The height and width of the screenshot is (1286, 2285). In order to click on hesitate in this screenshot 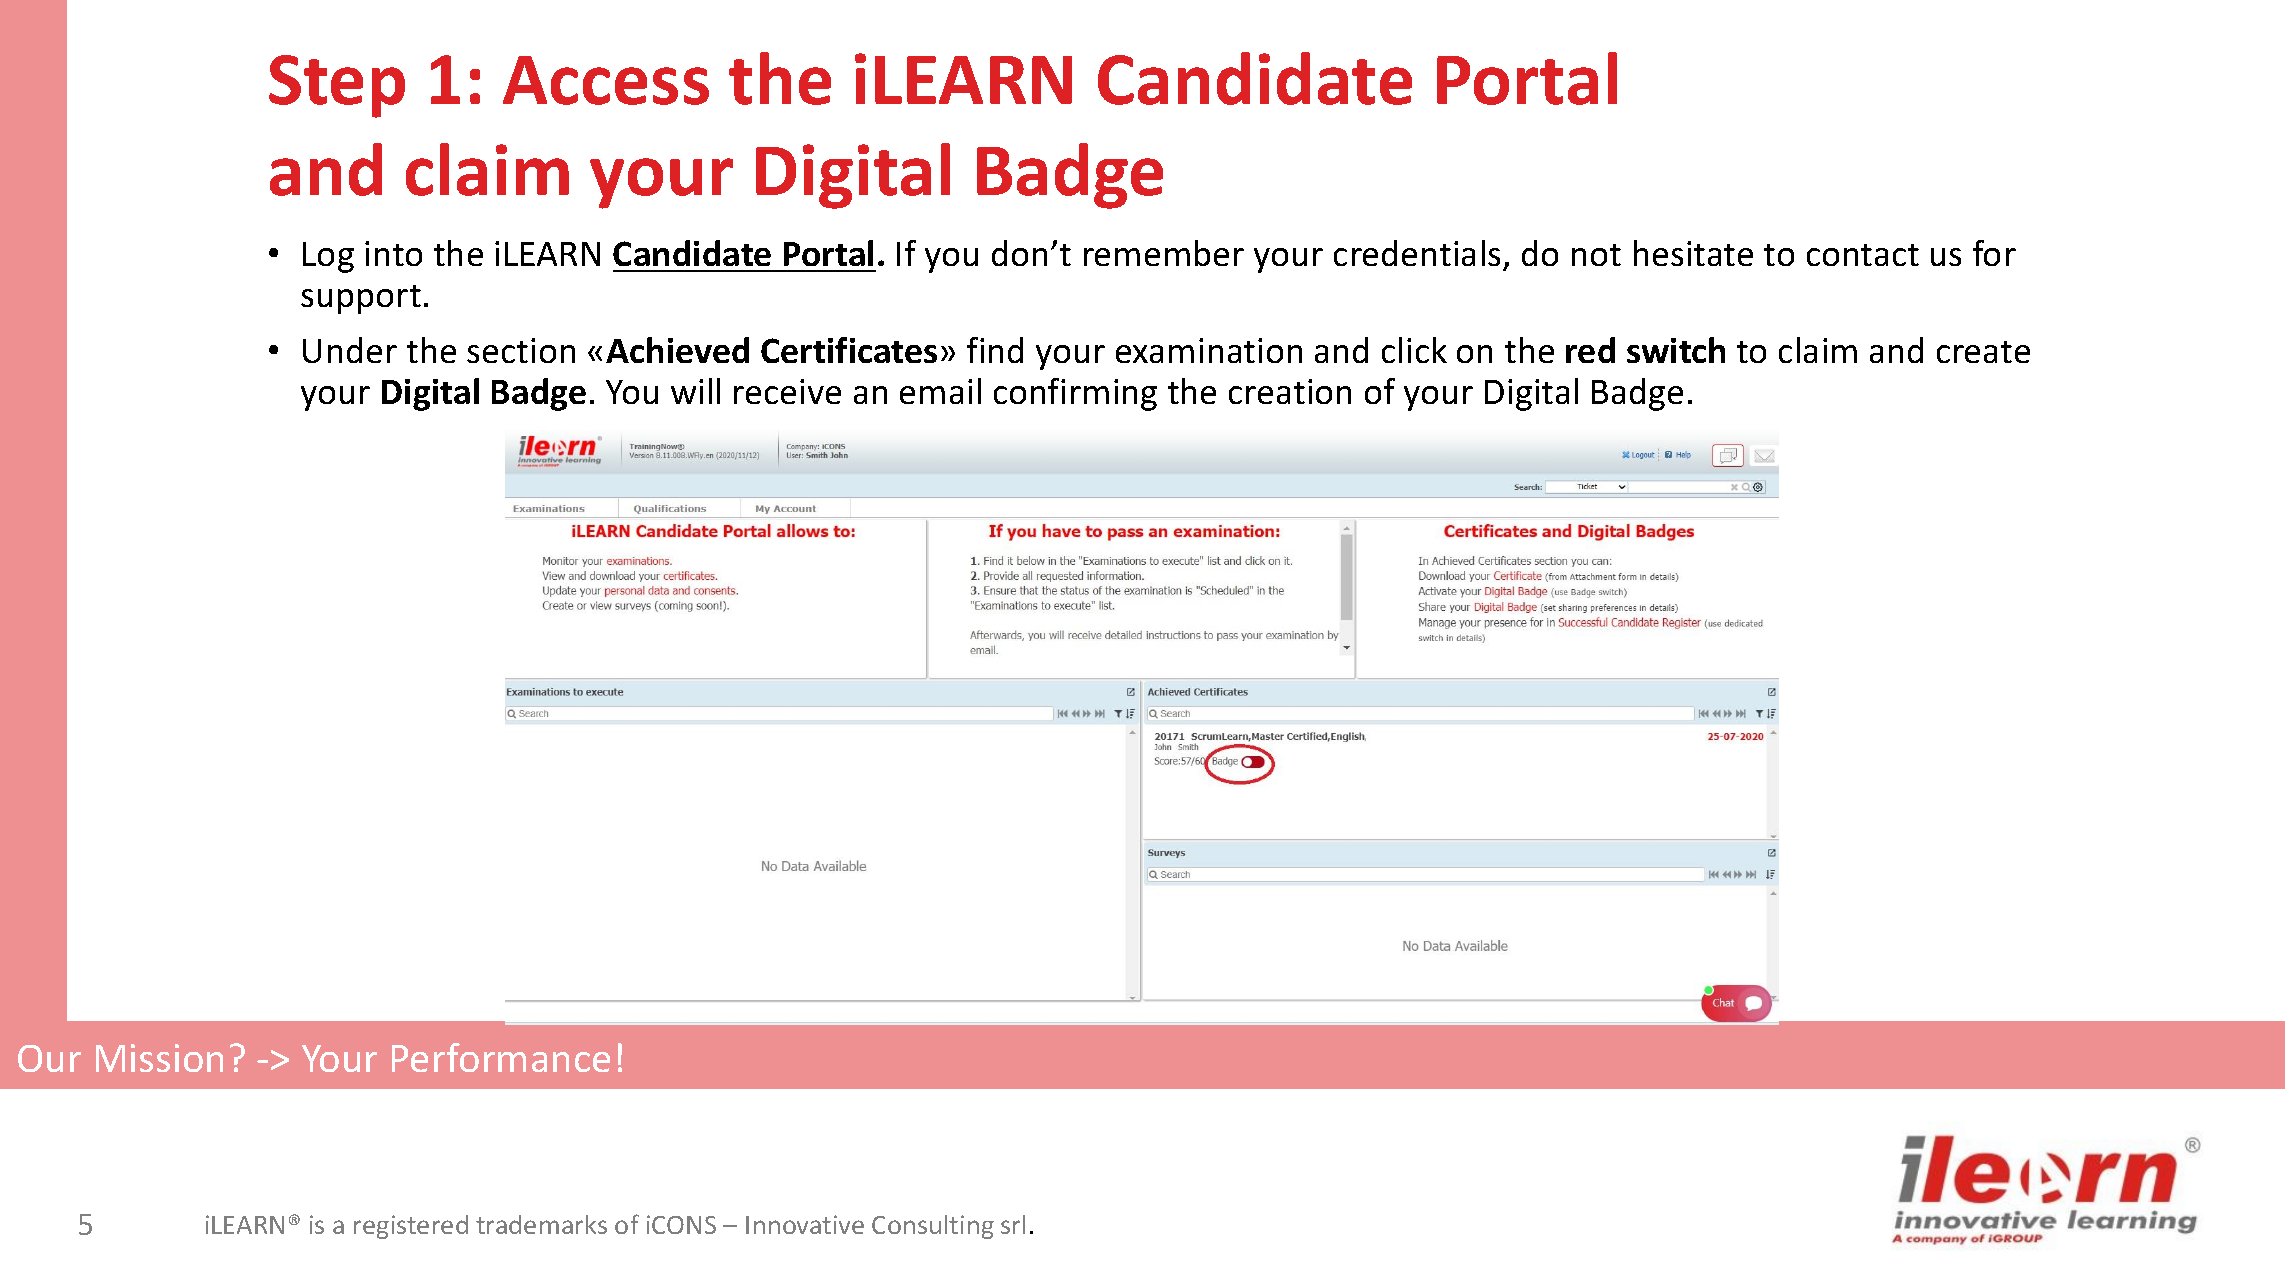, I will do `click(1693, 253)`.
